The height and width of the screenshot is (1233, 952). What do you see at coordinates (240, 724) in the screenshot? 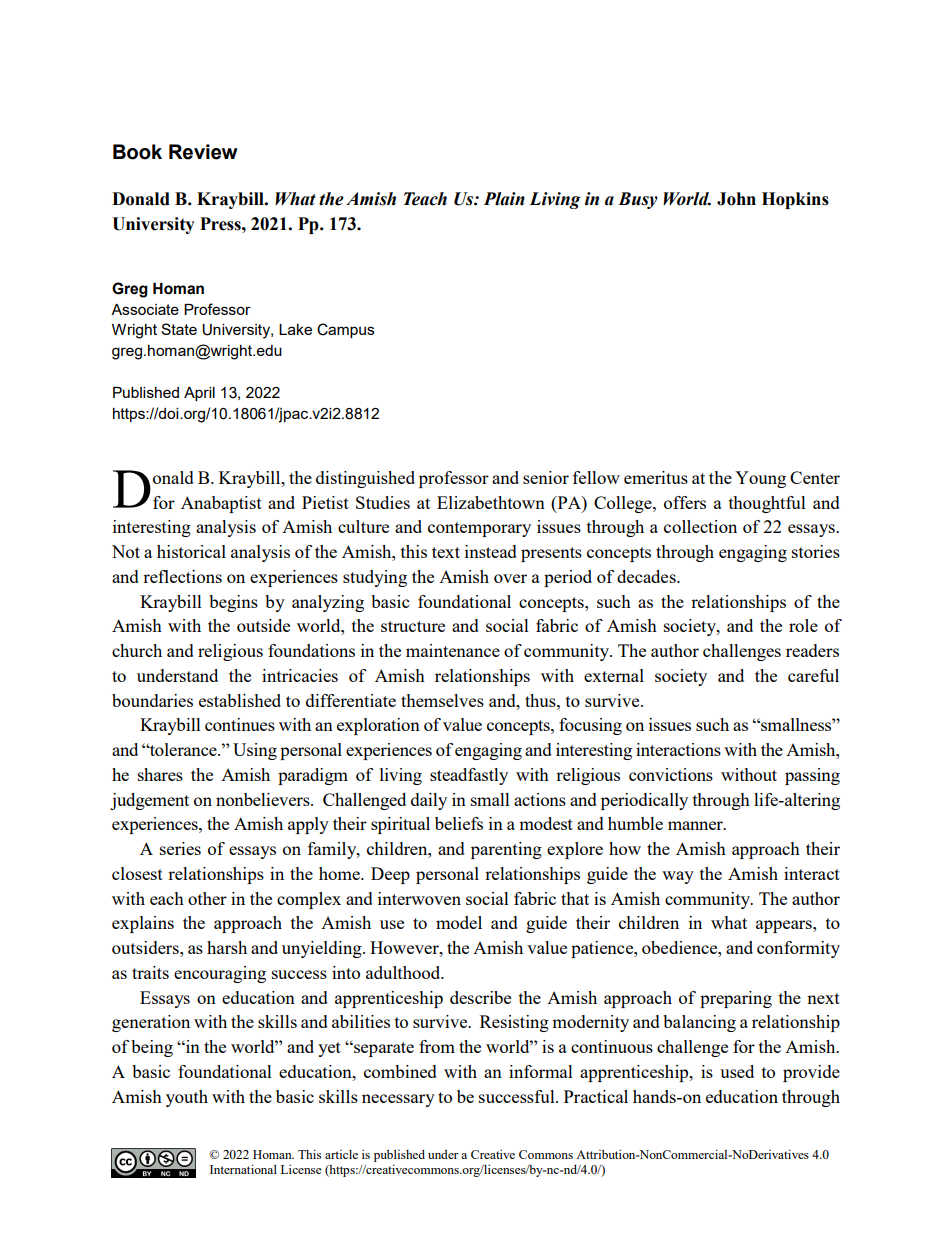
I see `continues` at bounding box center [240, 724].
